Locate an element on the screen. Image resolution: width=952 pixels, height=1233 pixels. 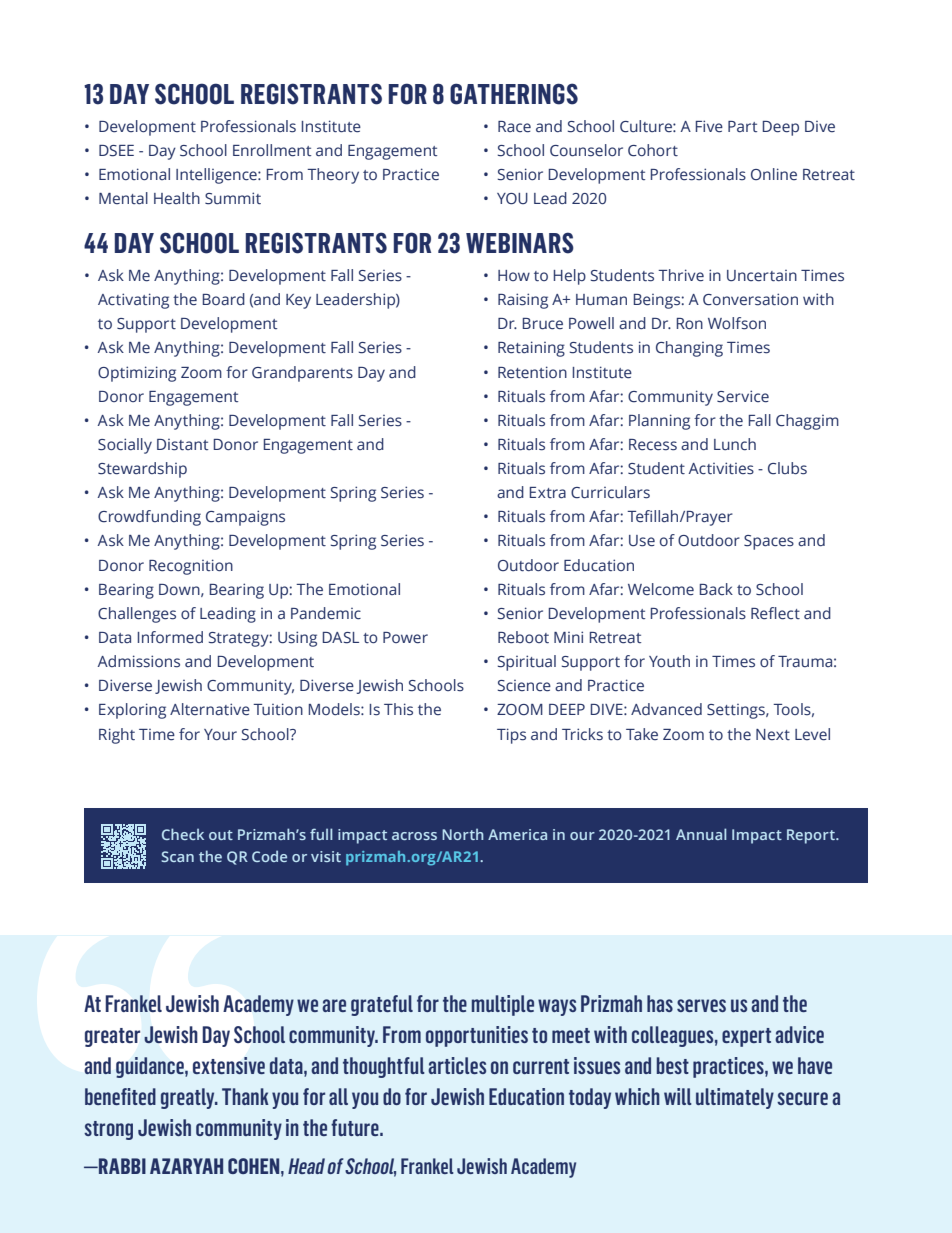
Part is located at coordinates (742, 126).
